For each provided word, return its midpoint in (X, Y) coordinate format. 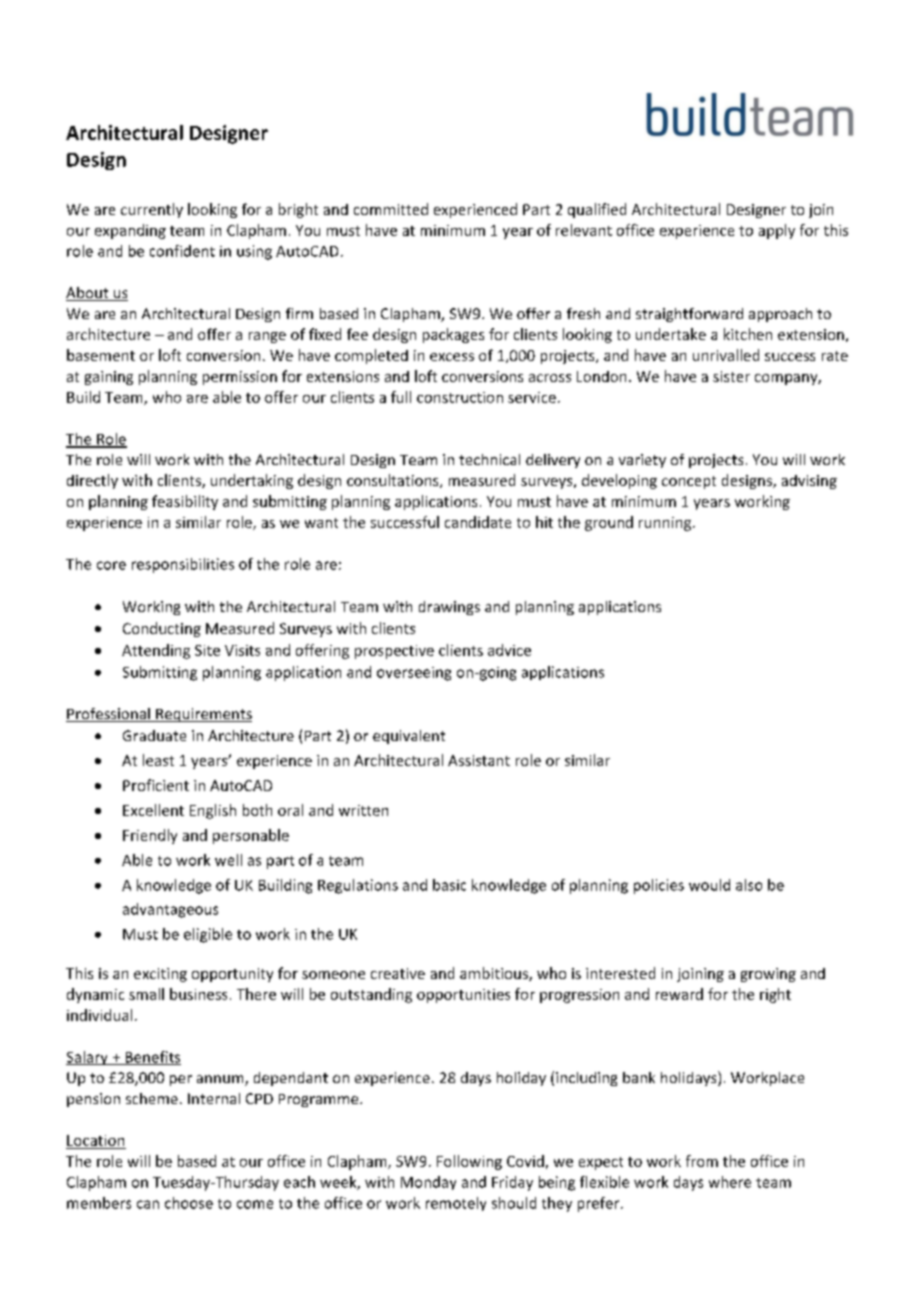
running (666, 524)
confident (182, 251)
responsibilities (183, 565)
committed (391, 209)
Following (469, 1162)
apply (777, 231)
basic (449, 885)
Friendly (150, 836)
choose (189, 1203)
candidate (478, 522)
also (749, 885)
